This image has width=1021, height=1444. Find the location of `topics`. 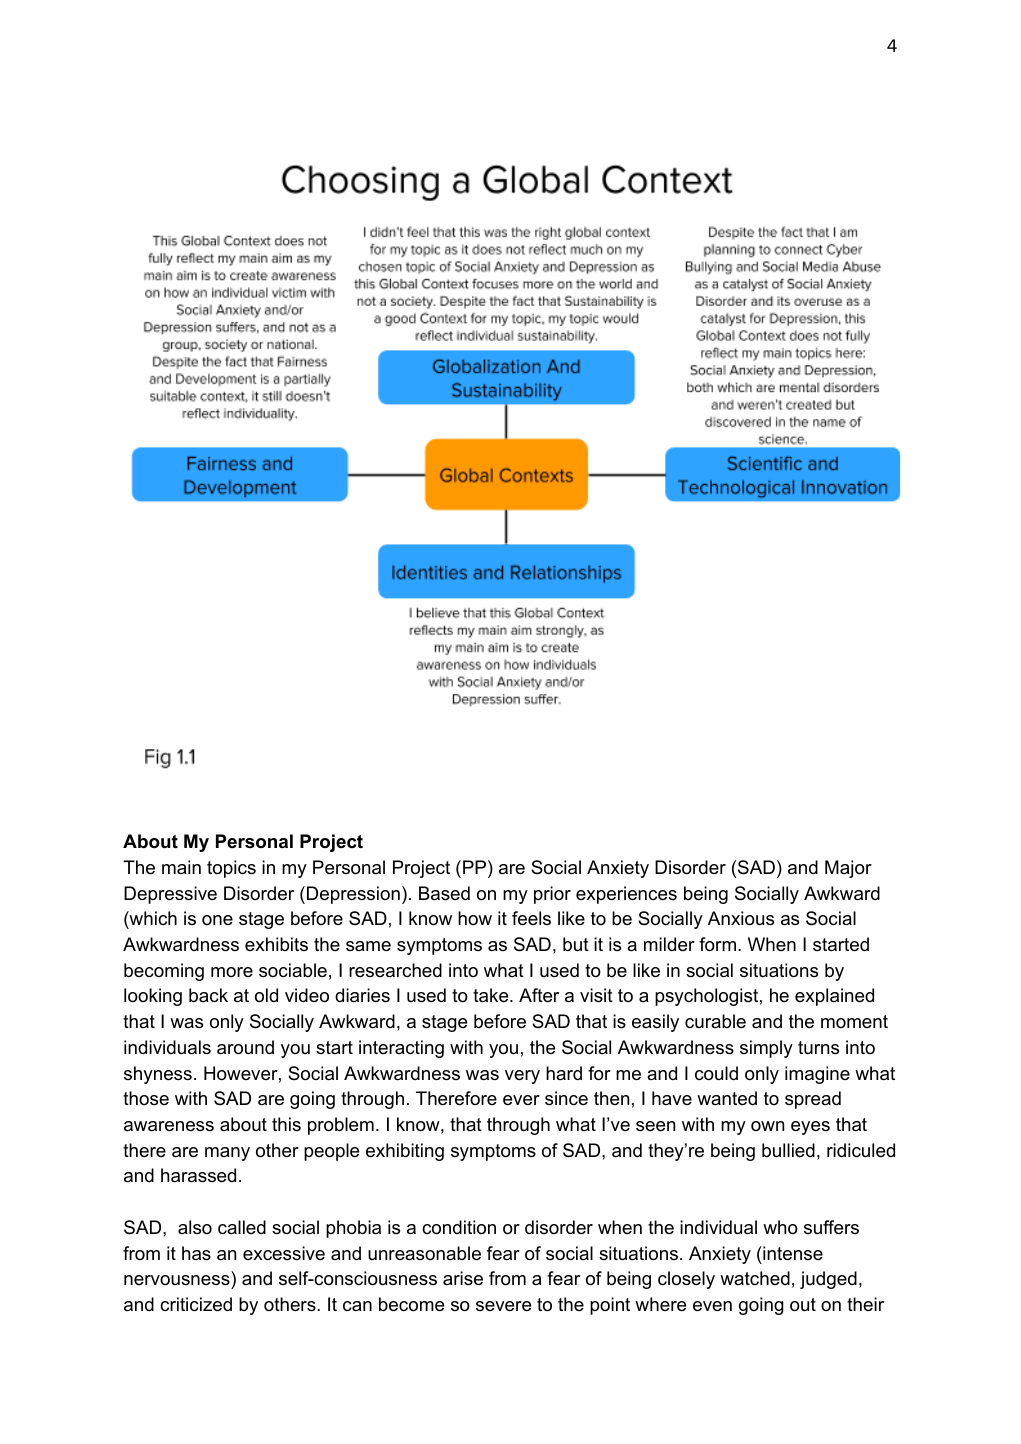

topics is located at coordinates (231, 869).
